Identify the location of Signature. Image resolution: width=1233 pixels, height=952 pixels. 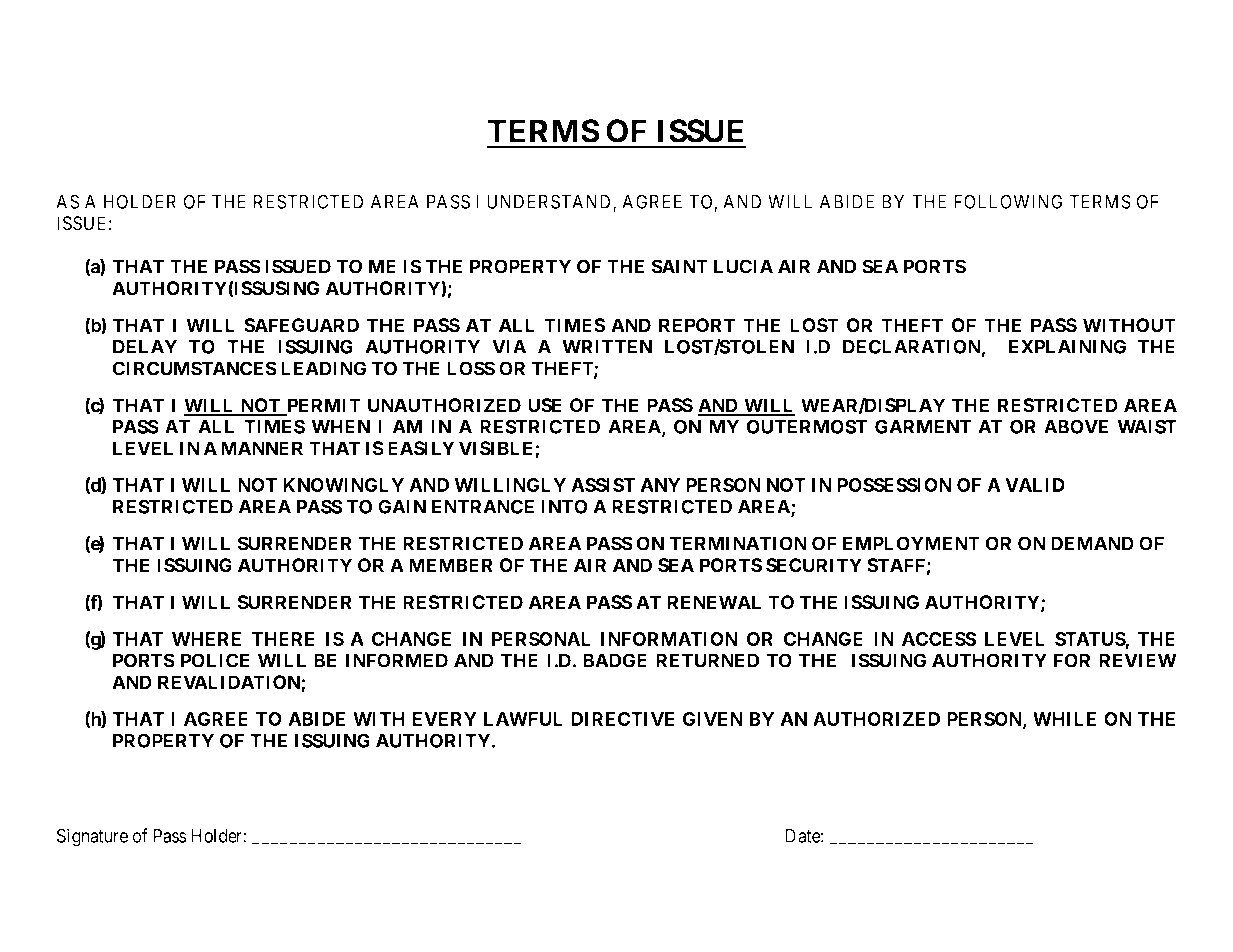
(92, 837).
